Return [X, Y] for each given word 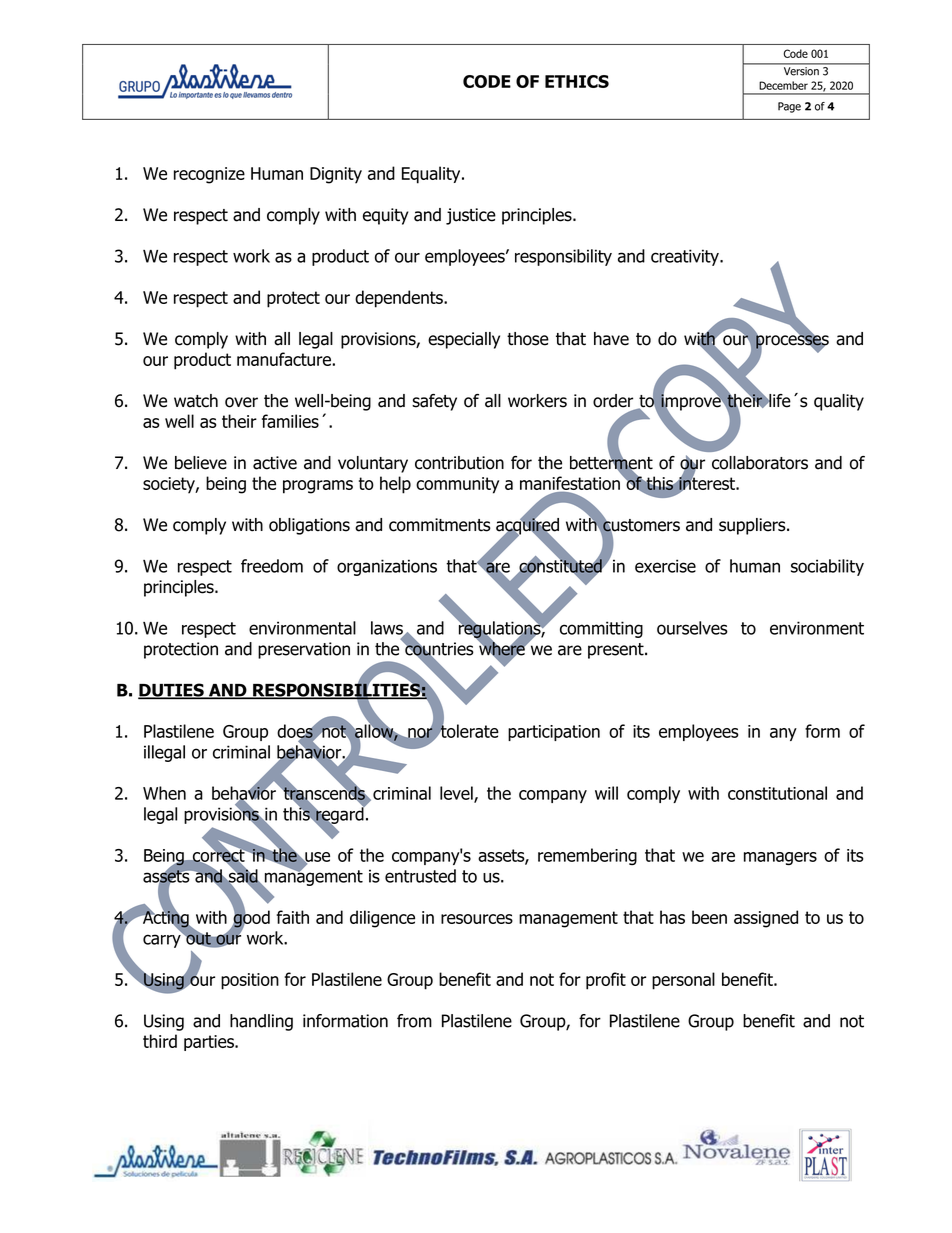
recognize [209, 175]
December [783, 85]
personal [683, 981]
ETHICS [577, 81]
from [414, 1021]
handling [261, 1022]
